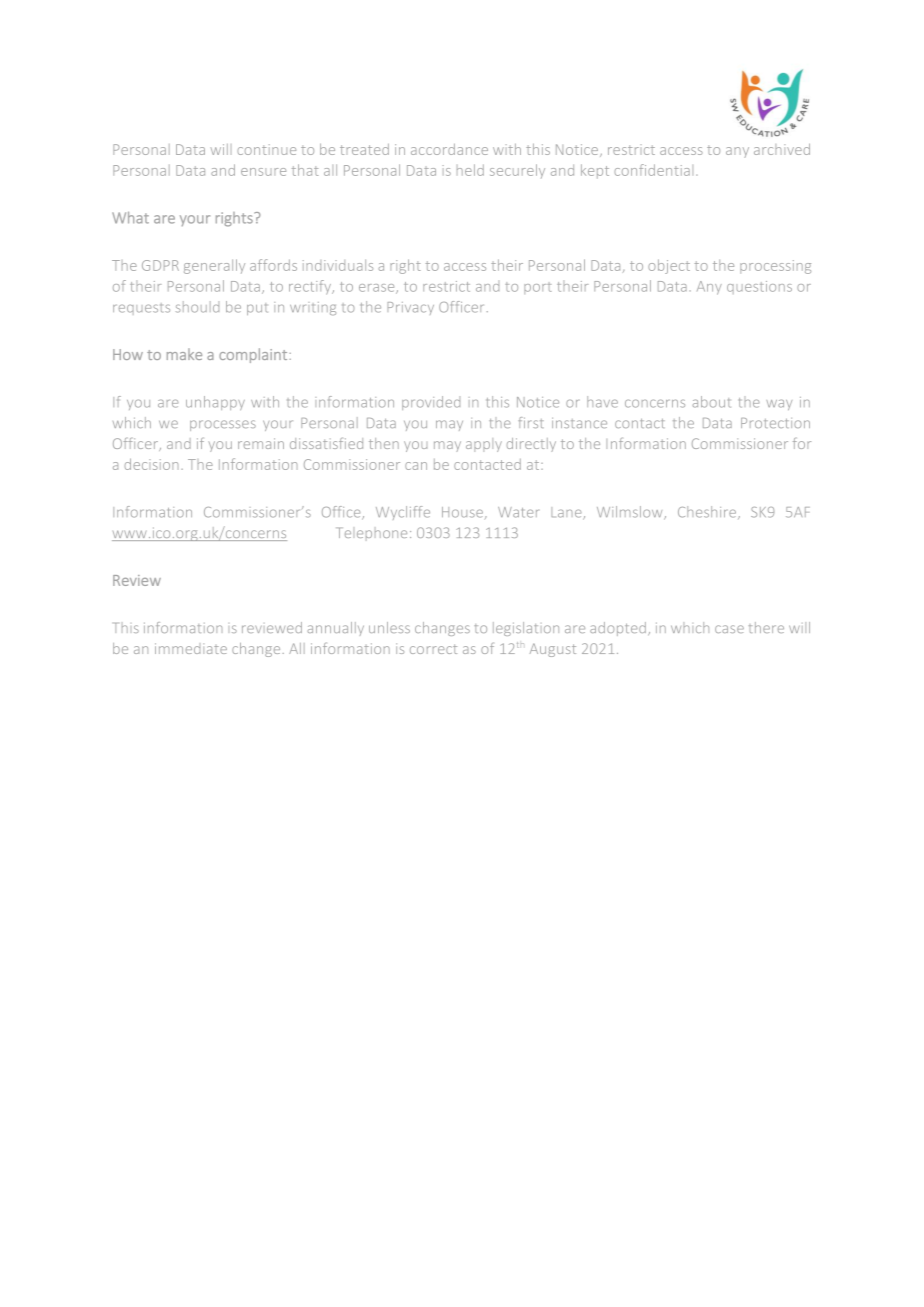 This screenshot has width=924, height=1307. I want to click on immediate, so click(191, 648).
